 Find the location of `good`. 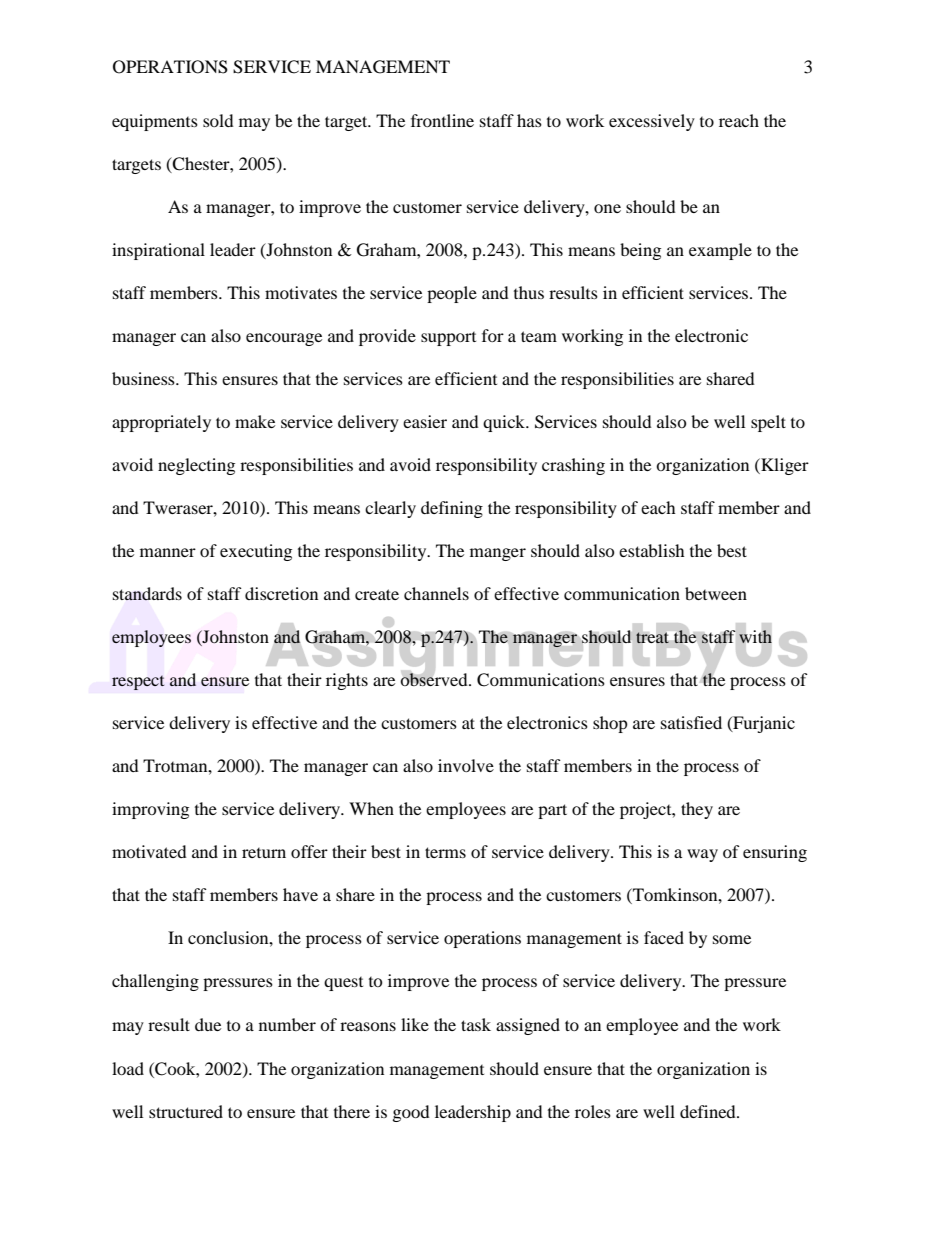

good is located at coordinates (411, 1113).
